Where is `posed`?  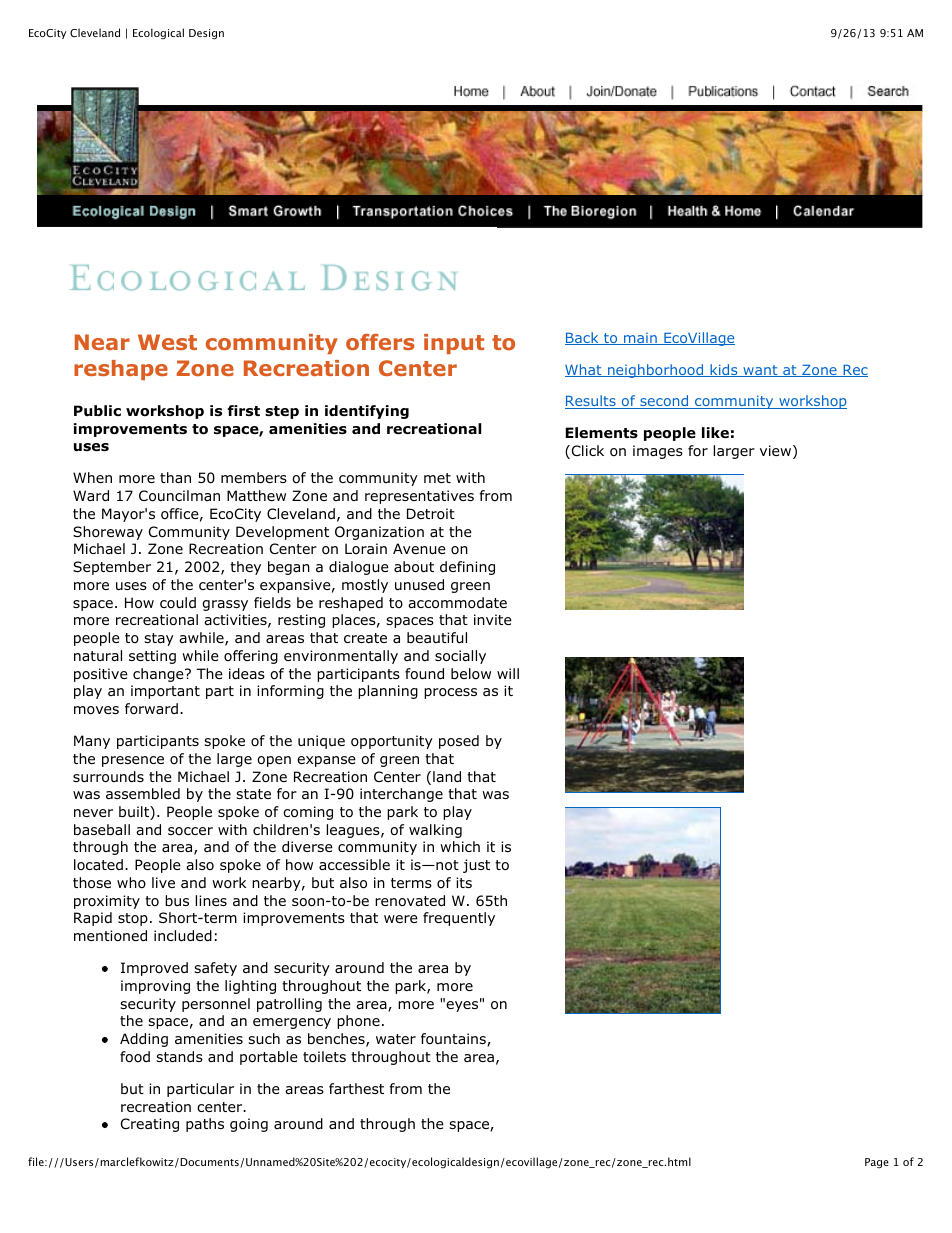
posed is located at coordinates (459, 742).
